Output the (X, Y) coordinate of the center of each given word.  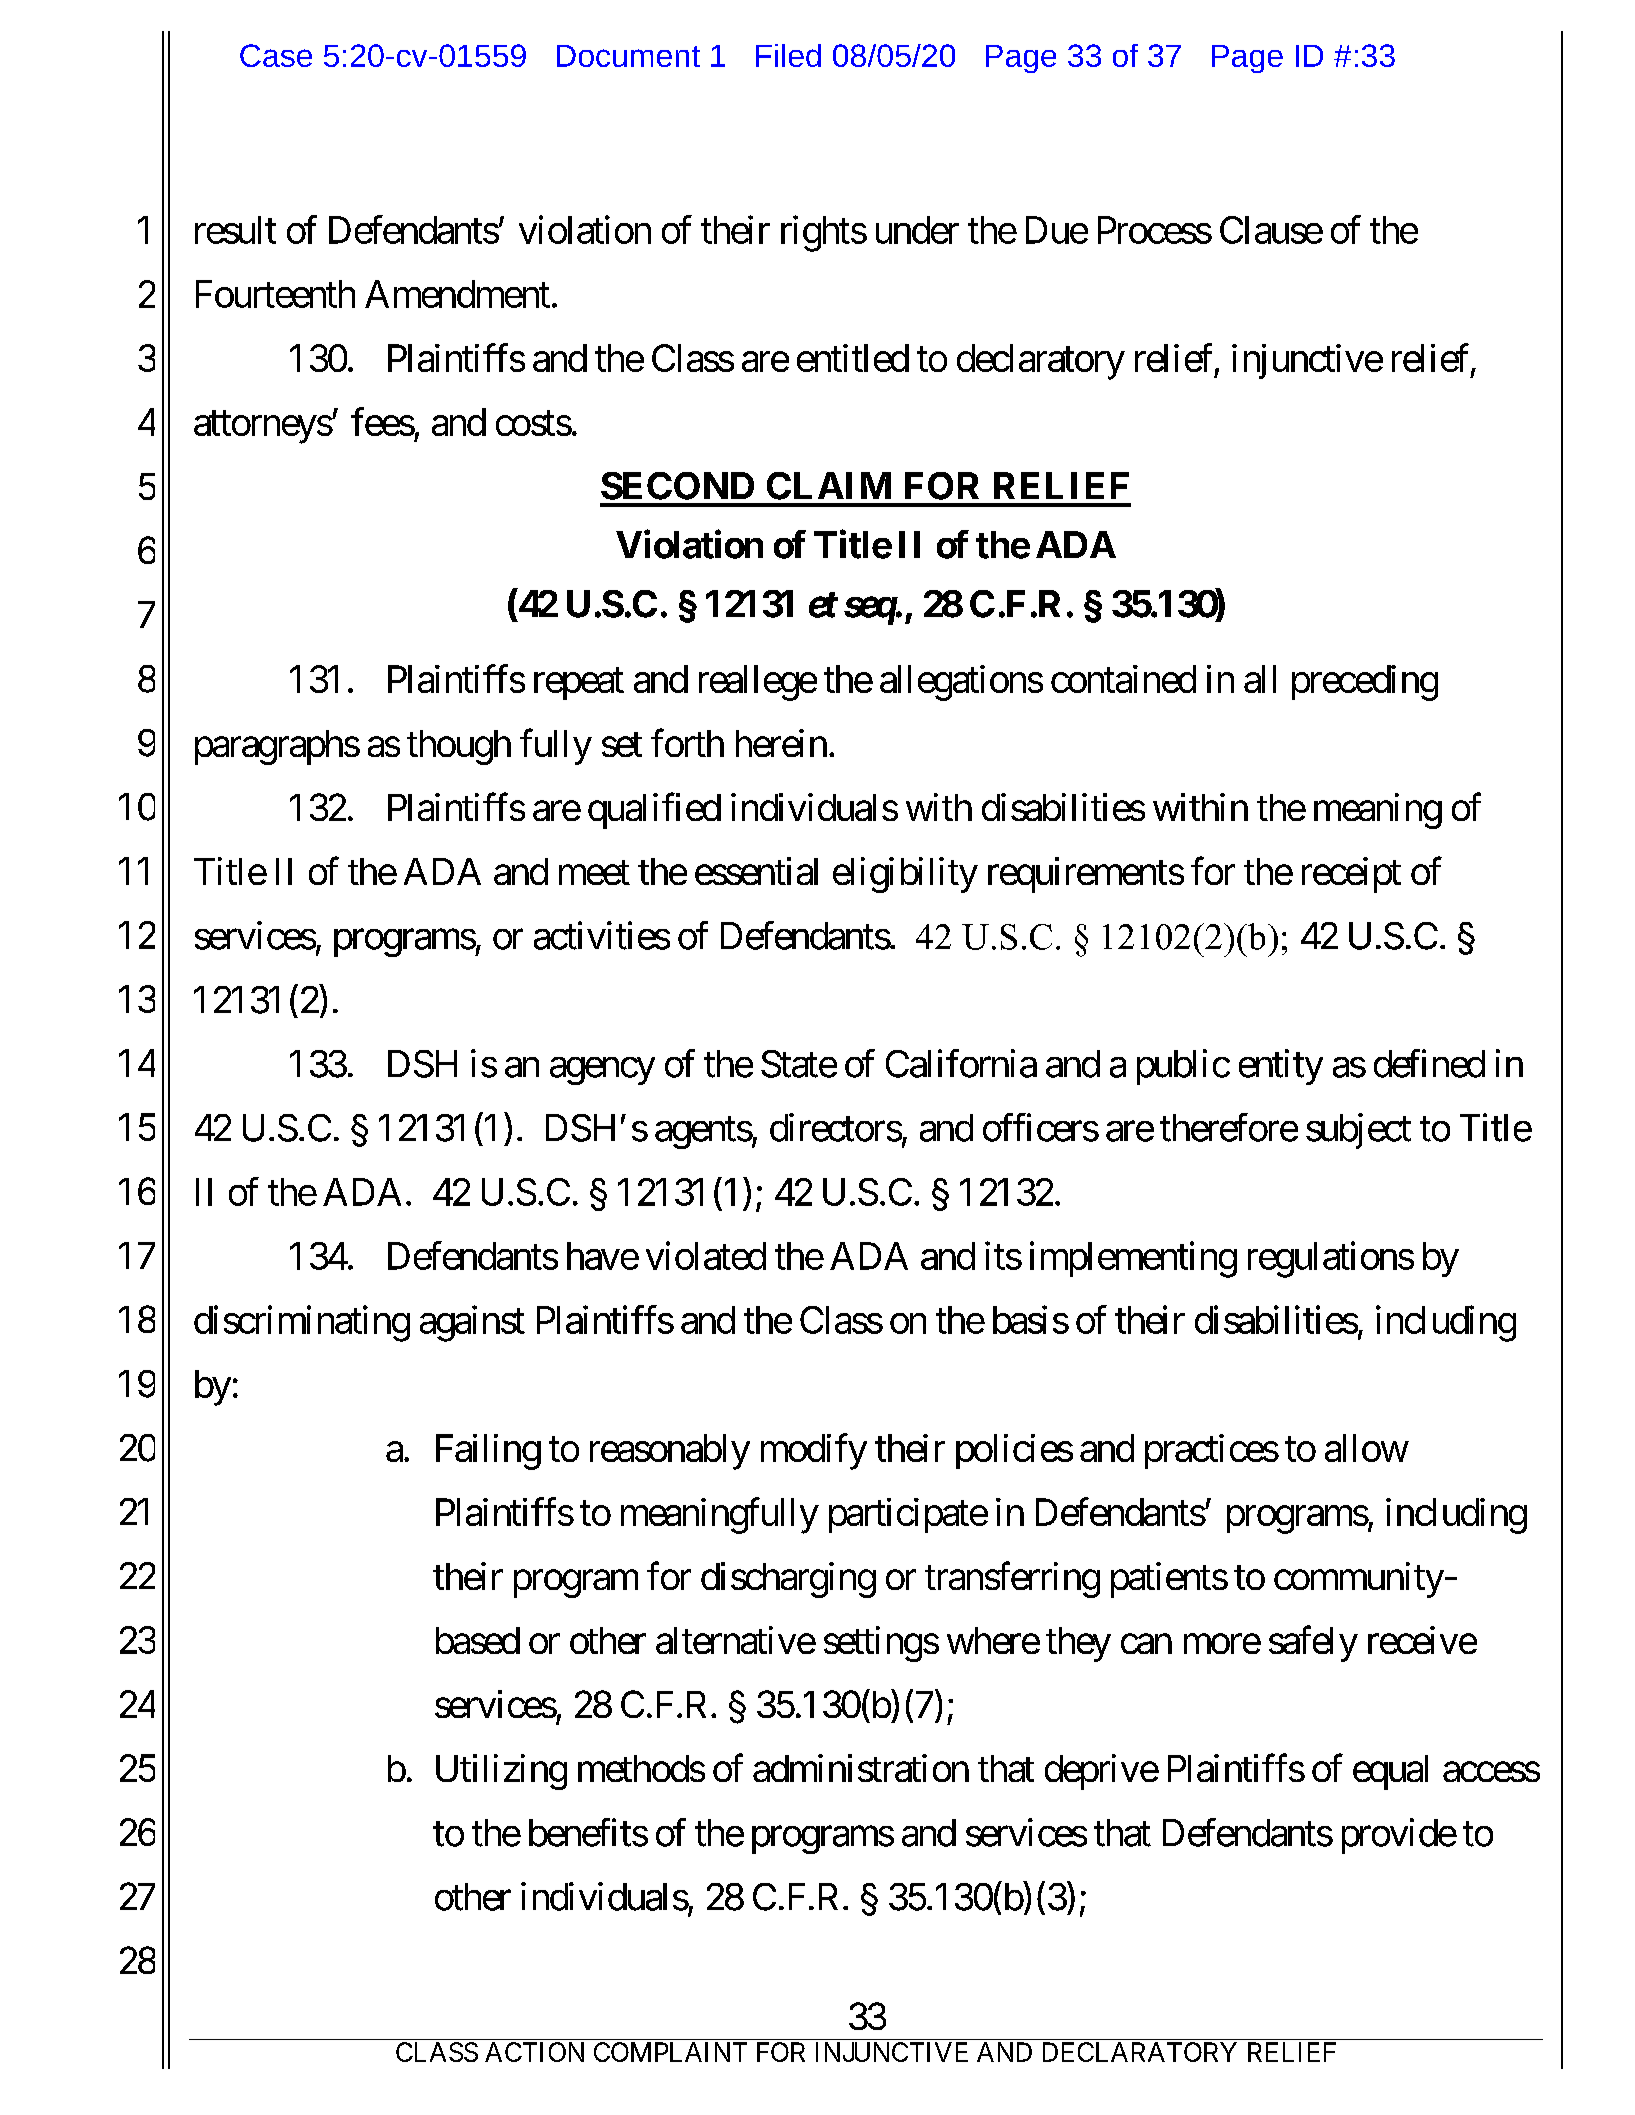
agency (602, 1071)
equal (1390, 1772)
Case (276, 55)
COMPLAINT (670, 2052)
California (961, 1063)
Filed (788, 55)
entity (1281, 1067)
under (917, 230)
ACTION (534, 2052)
